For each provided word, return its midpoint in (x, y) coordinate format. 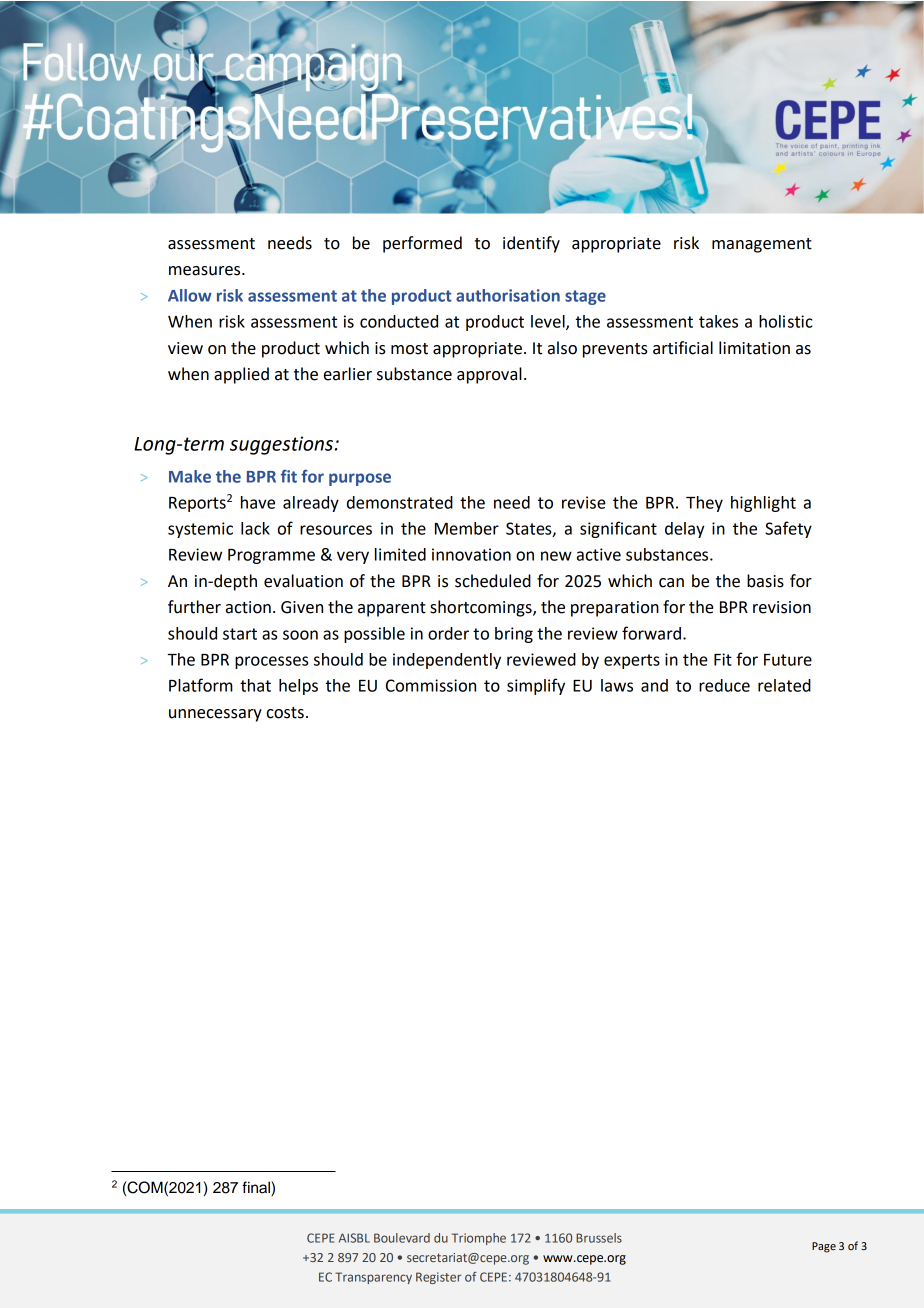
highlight (763, 504)
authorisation (508, 295)
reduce (724, 685)
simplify (536, 686)
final (257, 1188)
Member (467, 528)
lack (255, 528)
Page (824, 1247)
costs (285, 713)
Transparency (373, 1278)
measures (206, 271)
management (762, 245)
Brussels (599, 1238)
